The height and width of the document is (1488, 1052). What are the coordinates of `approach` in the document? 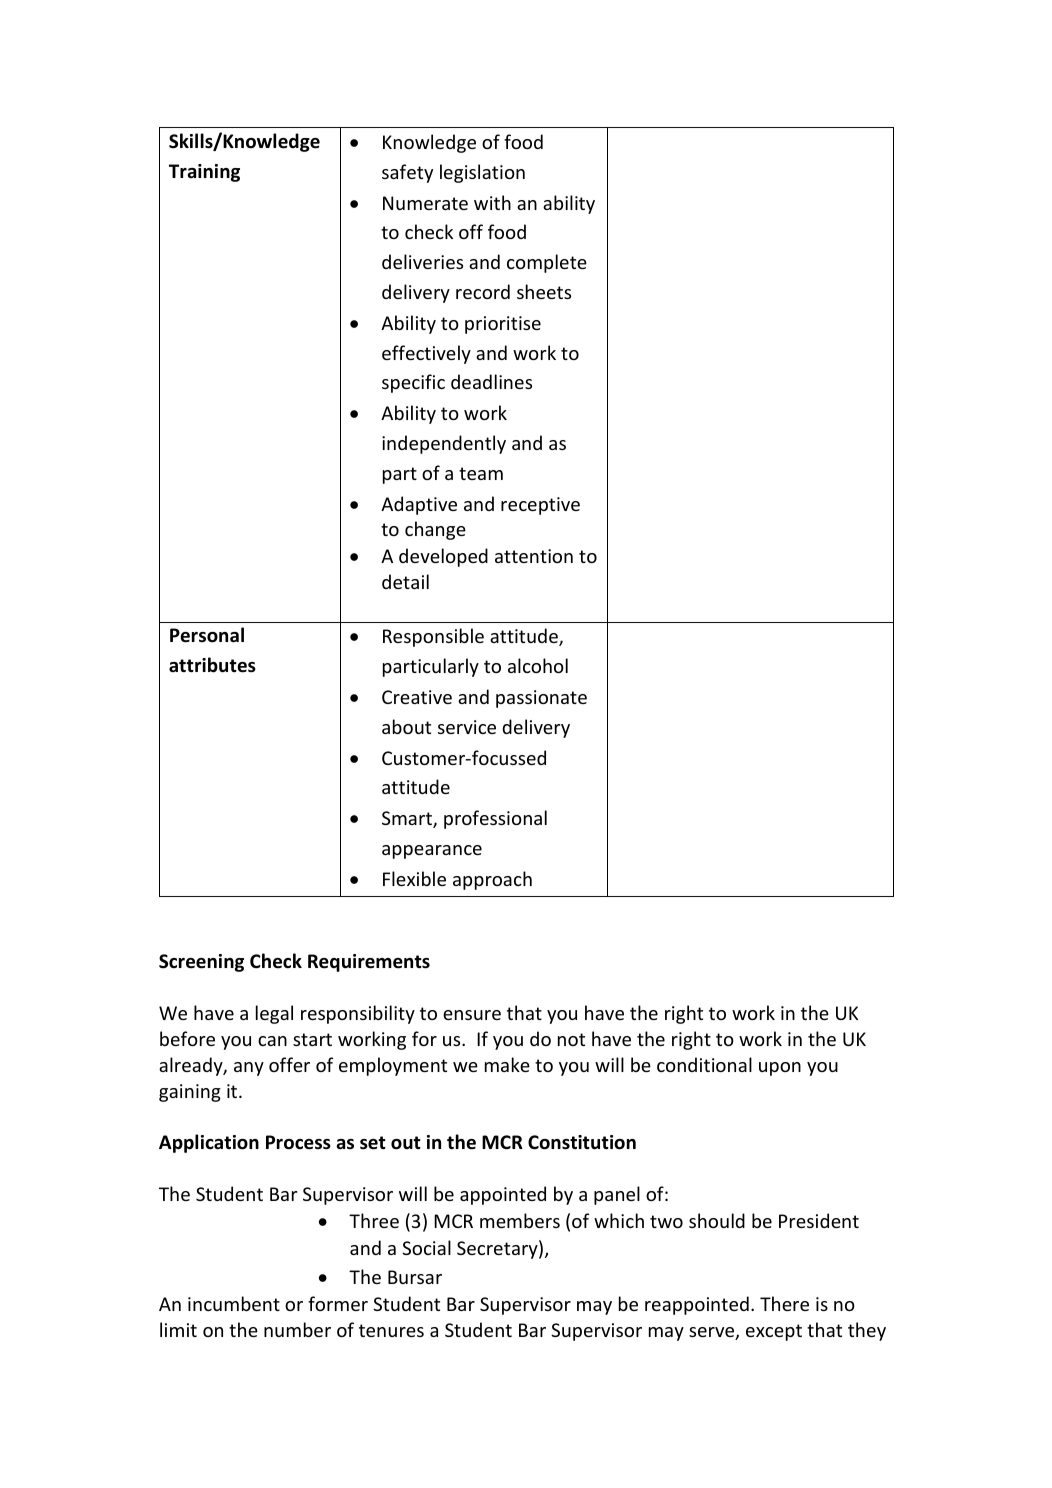 It's located at (492, 880).
